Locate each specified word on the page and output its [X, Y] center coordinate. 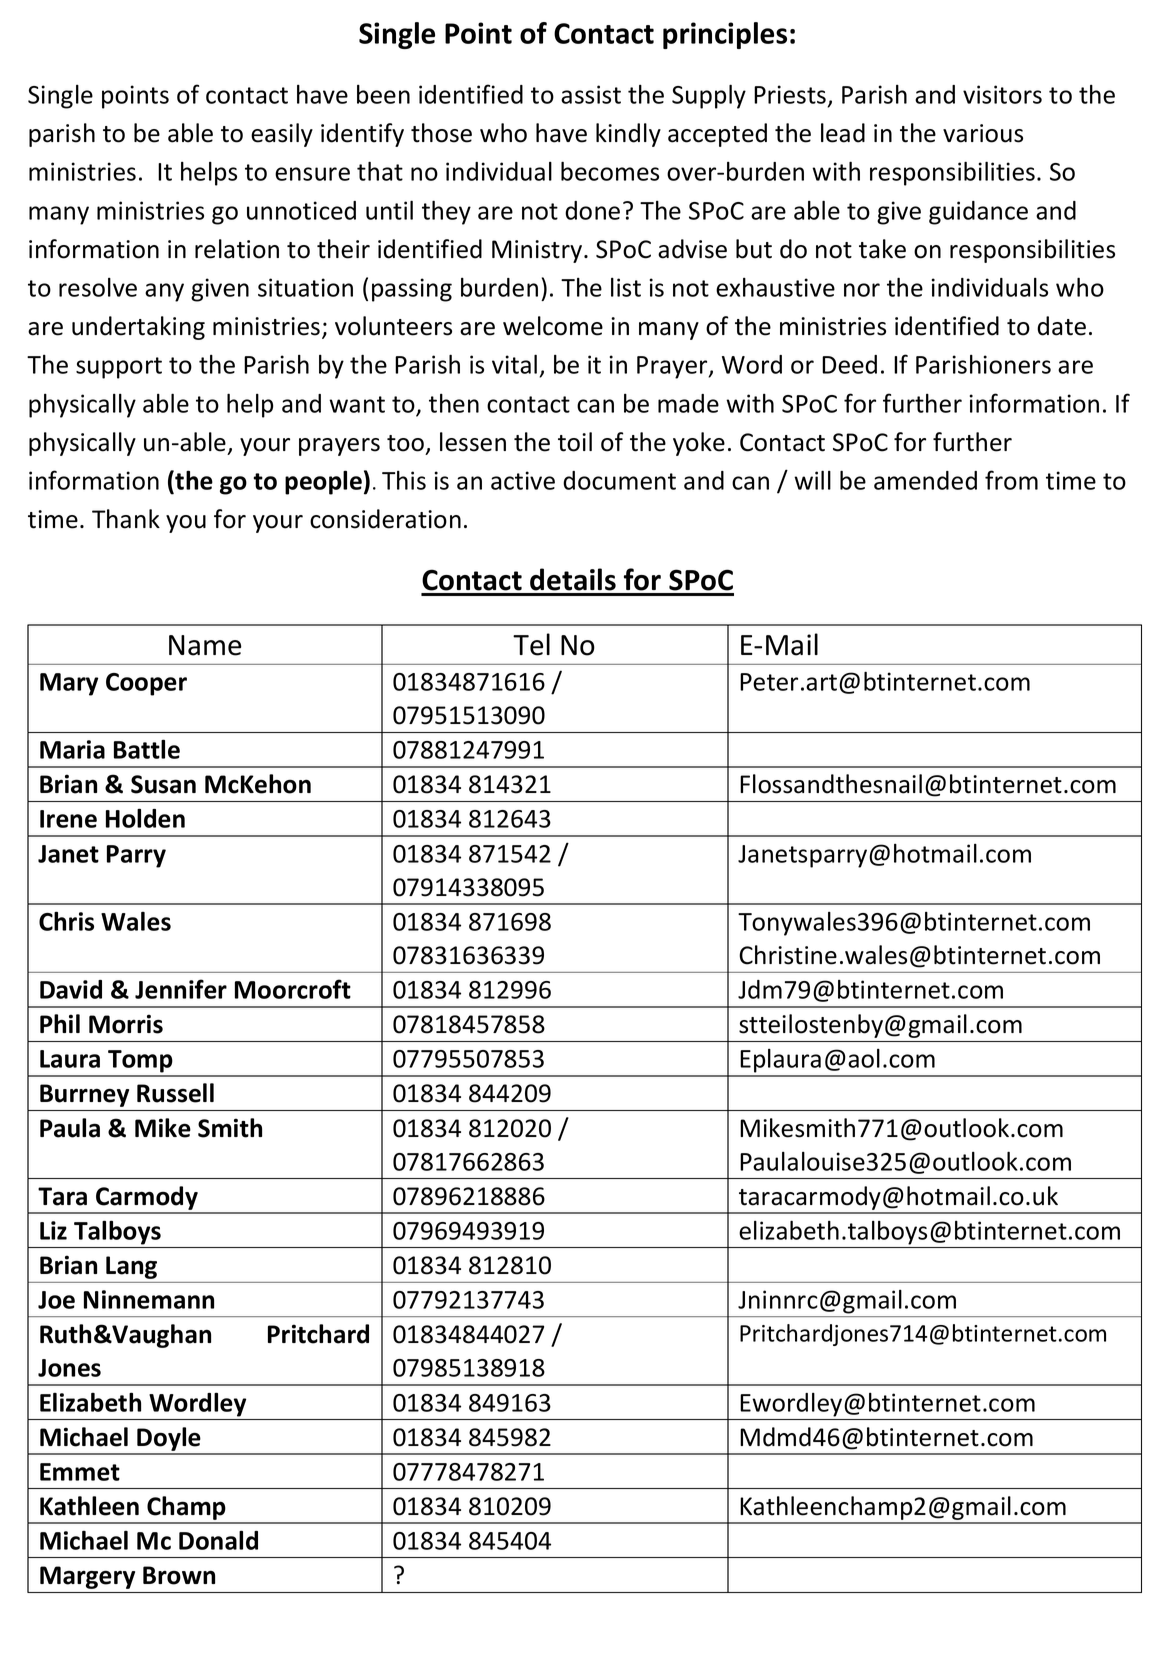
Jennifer [181, 989]
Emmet [80, 1472]
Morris [126, 1024]
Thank [126, 519]
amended [925, 480]
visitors [1002, 94]
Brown [179, 1575]
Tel [531, 644]
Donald [218, 1540]
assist [591, 94]
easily [282, 135]
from [1011, 480]
